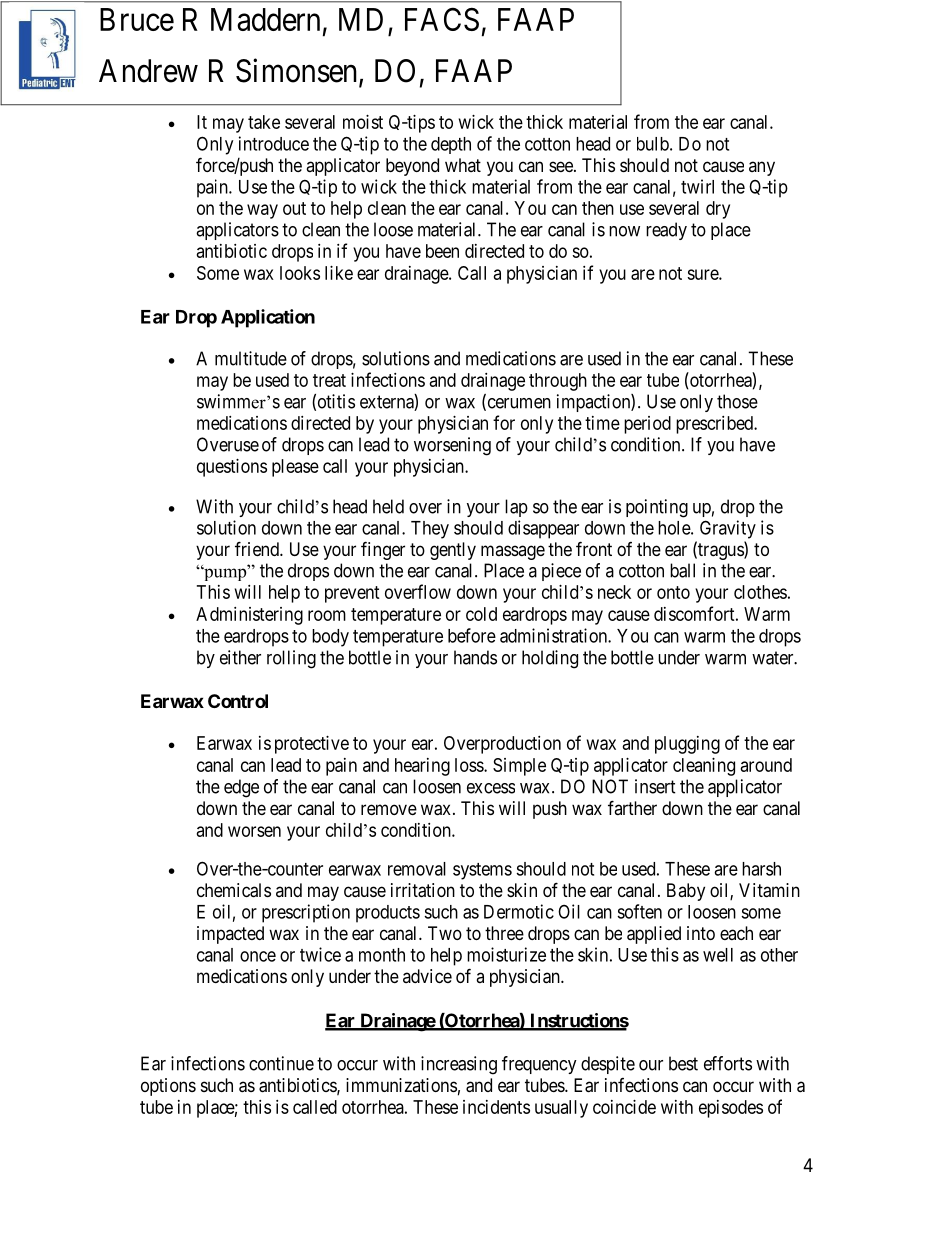  What do you see at coordinates (762, 168) in the page?
I see `any` at bounding box center [762, 168].
